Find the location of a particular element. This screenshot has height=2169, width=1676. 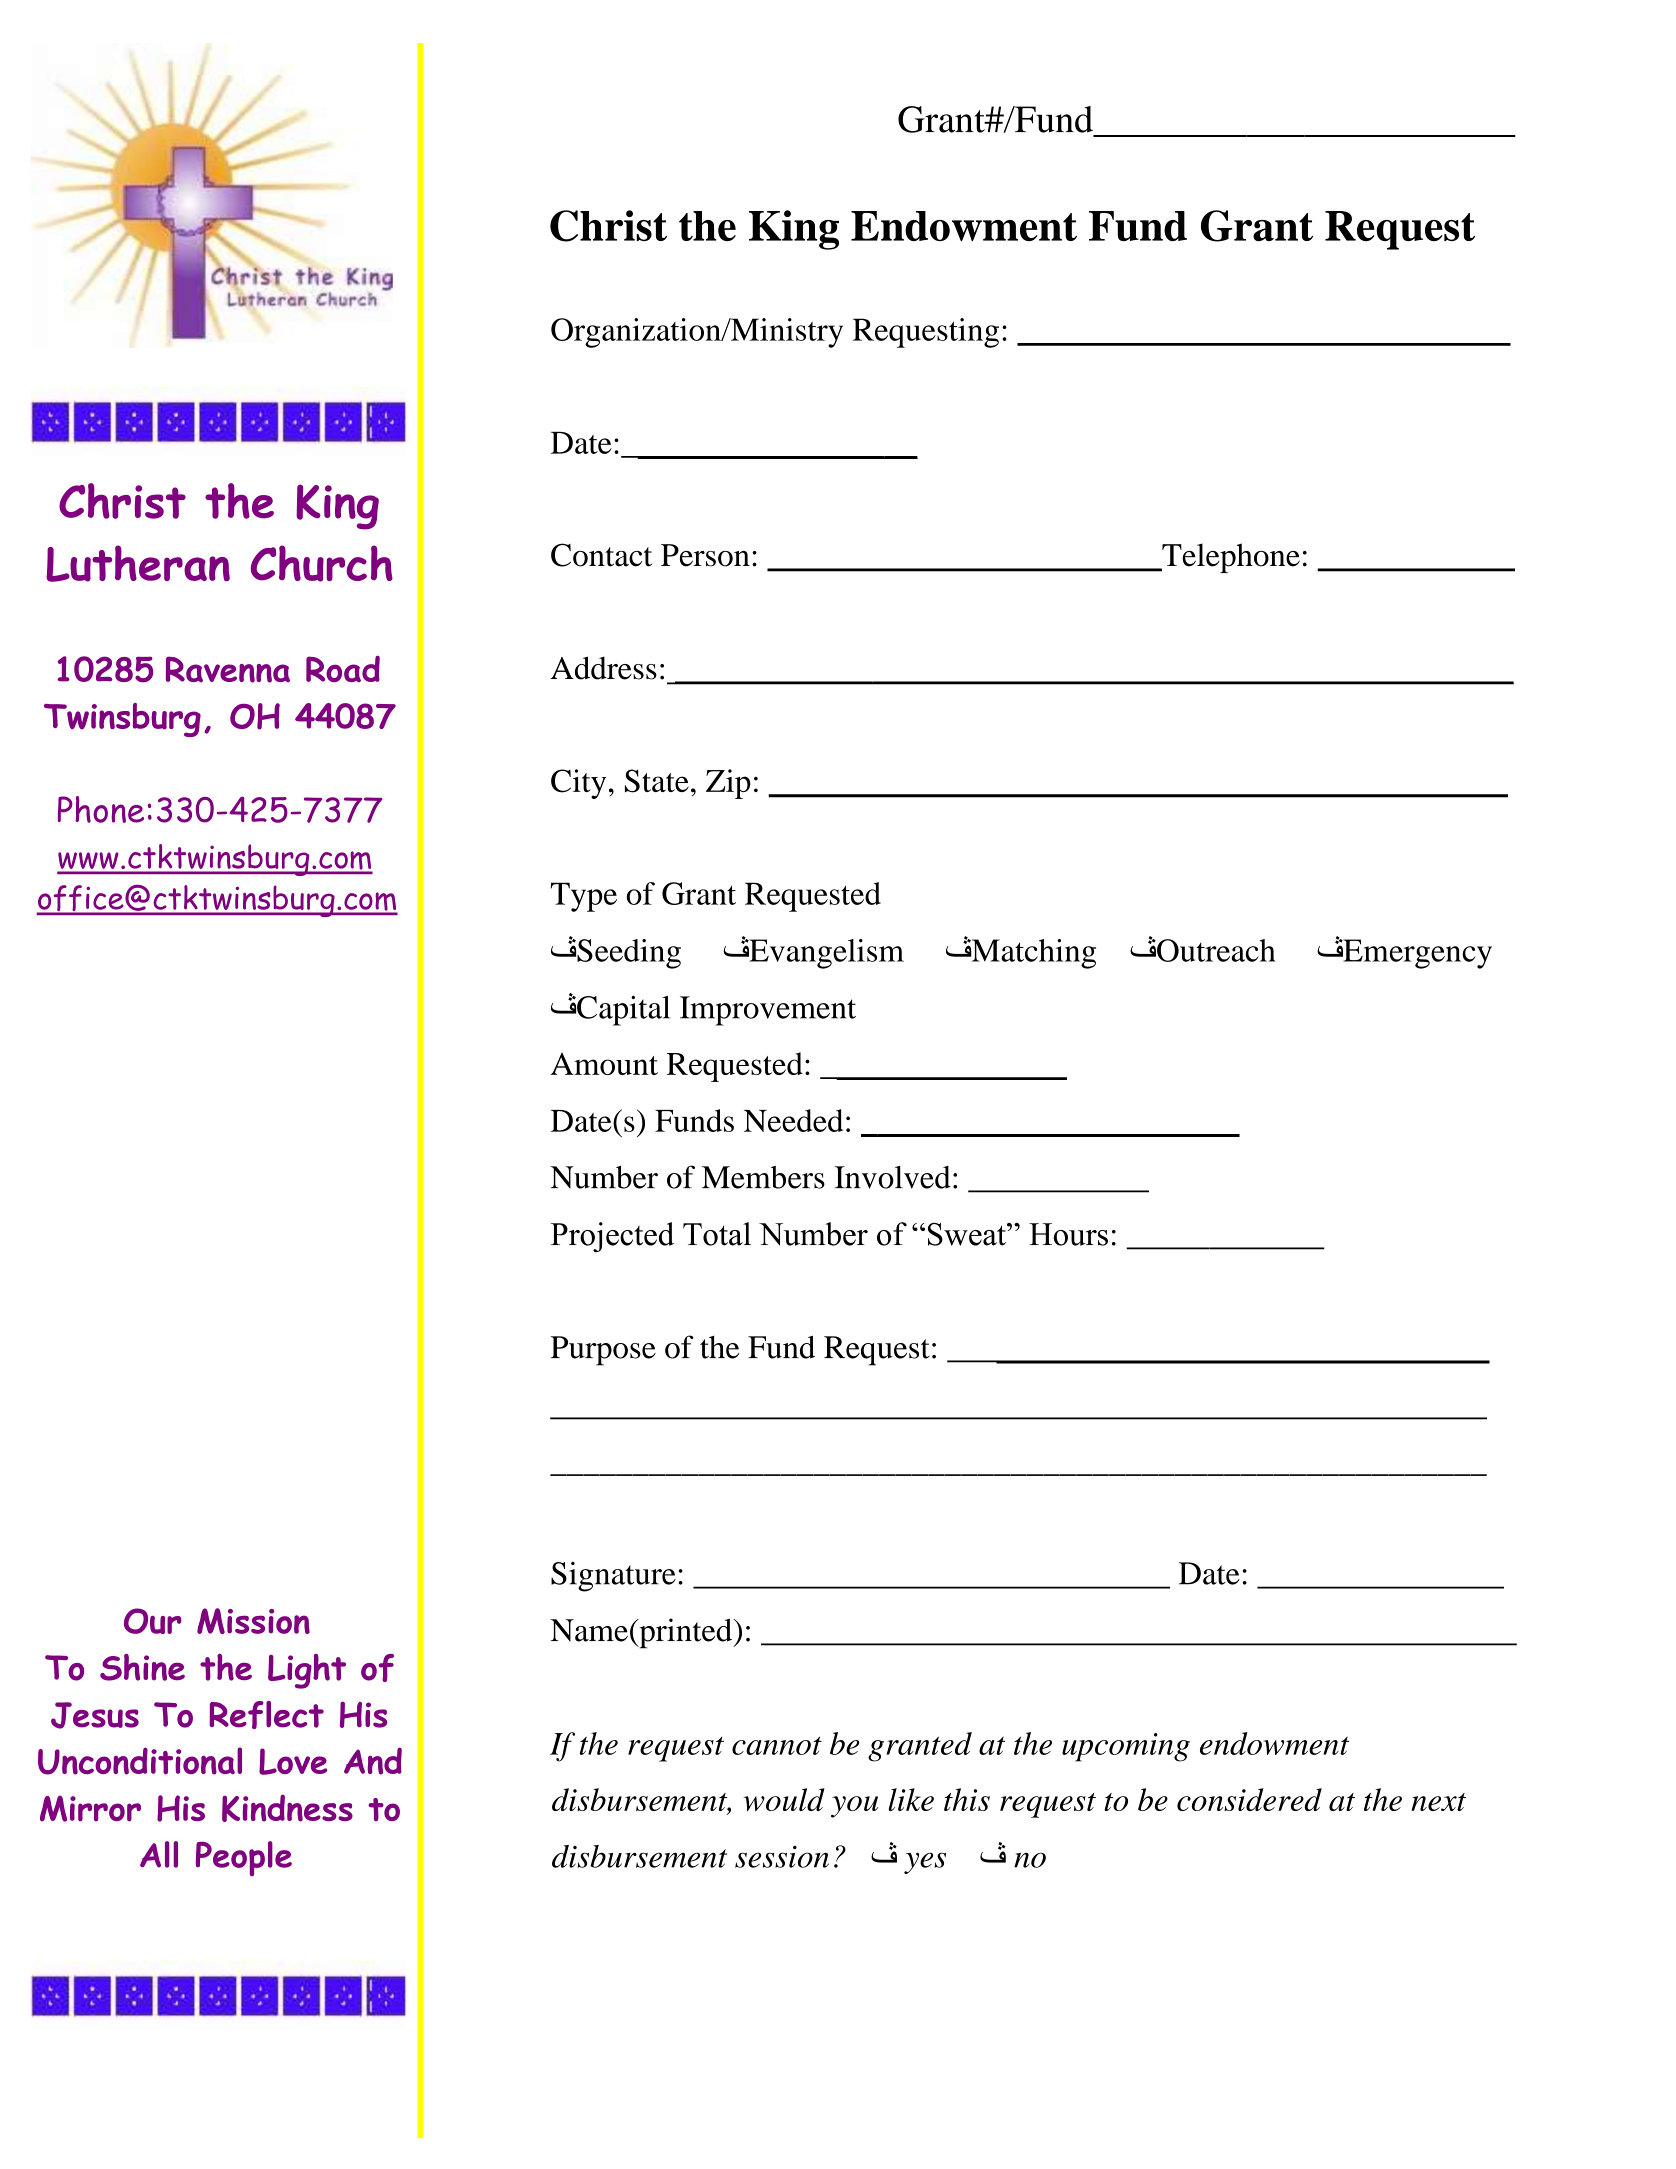

Person is located at coordinates (705, 555).
